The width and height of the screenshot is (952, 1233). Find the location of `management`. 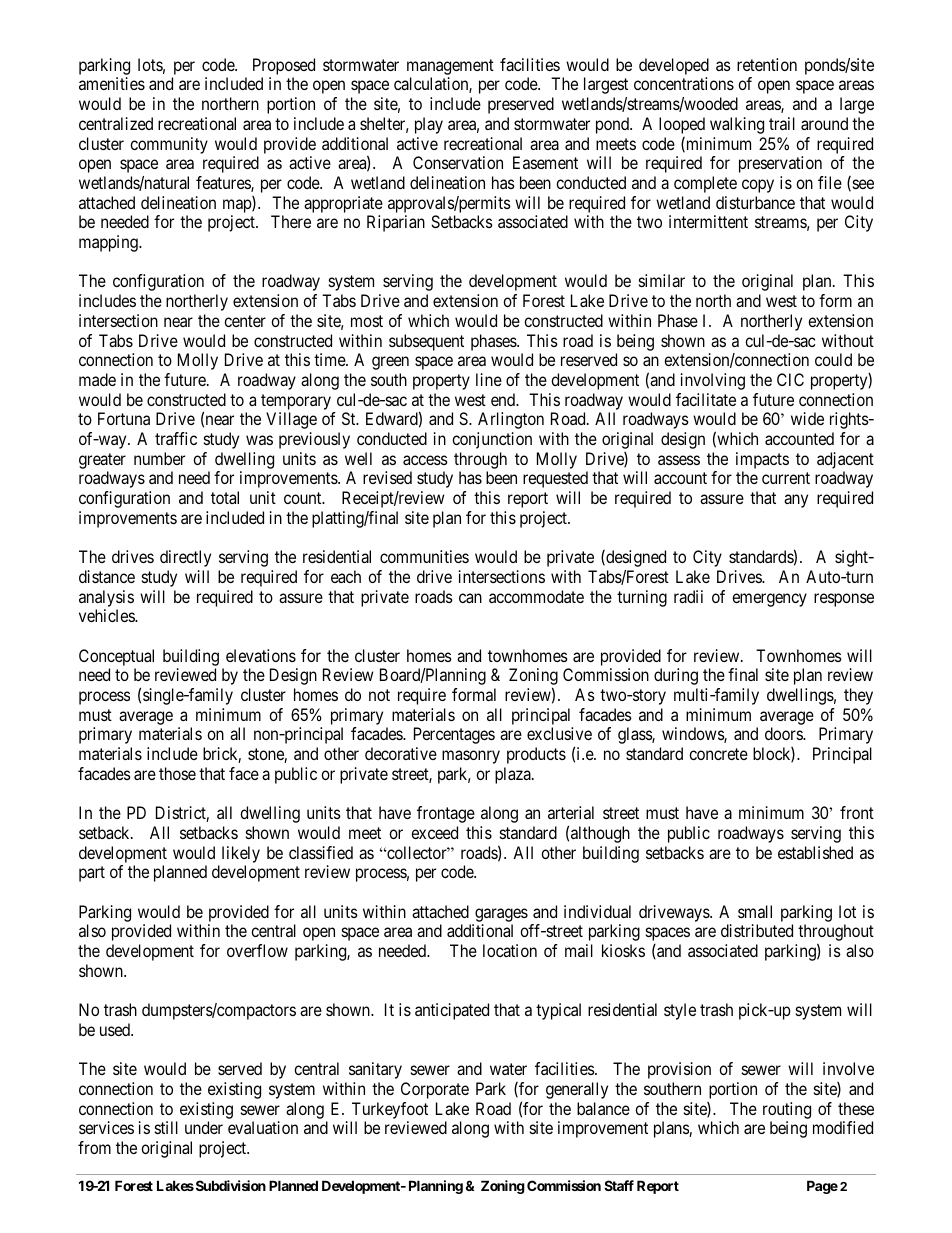

management is located at coordinates (450, 67).
